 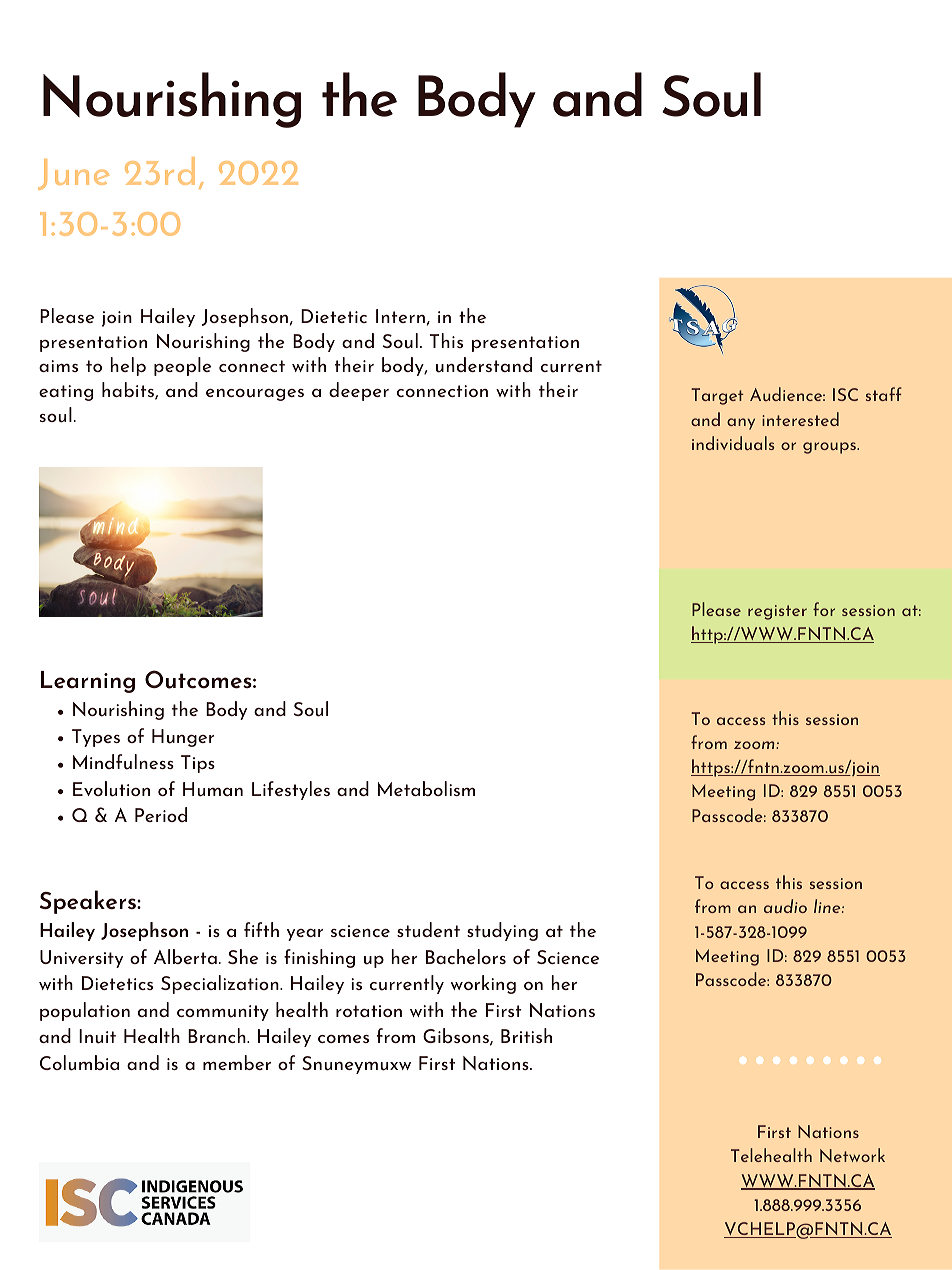 What do you see at coordinates (73, 174) in the image?
I see `June` at bounding box center [73, 174].
